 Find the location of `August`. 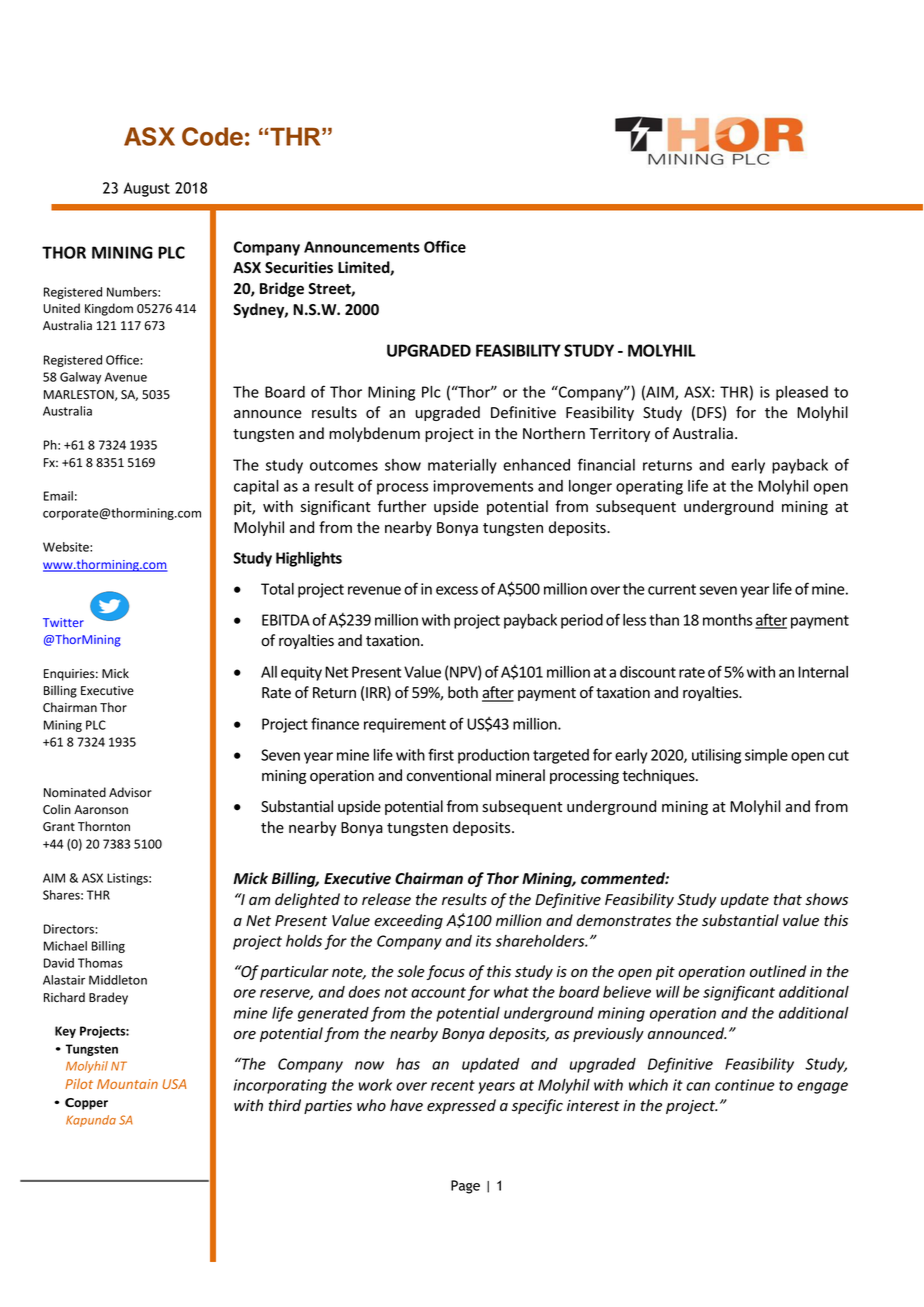

August is located at coordinates (146, 189).
